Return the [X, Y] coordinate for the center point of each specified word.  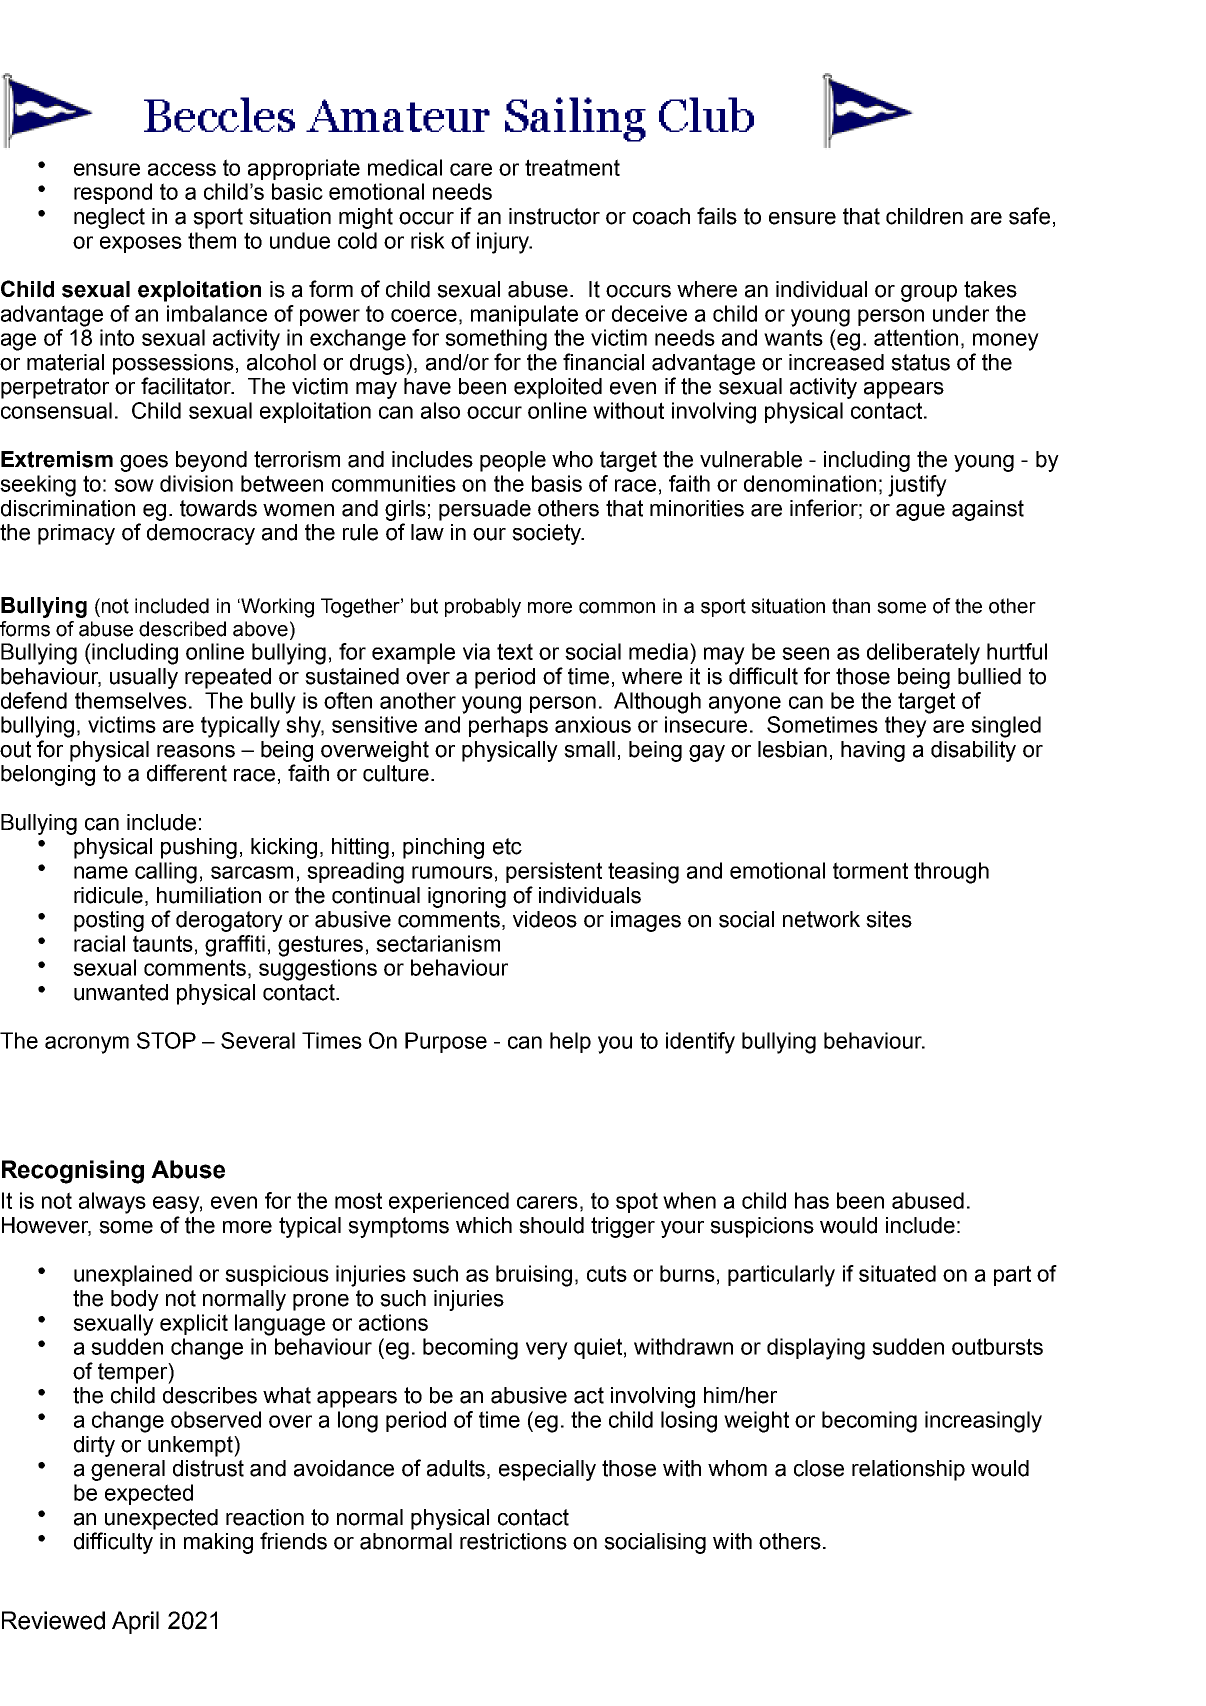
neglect [109, 218]
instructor [554, 216]
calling [166, 873]
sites [889, 919]
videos [545, 919]
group [929, 293]
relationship [908, 1470]
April [135, 1622]
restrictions [513, 1541]
